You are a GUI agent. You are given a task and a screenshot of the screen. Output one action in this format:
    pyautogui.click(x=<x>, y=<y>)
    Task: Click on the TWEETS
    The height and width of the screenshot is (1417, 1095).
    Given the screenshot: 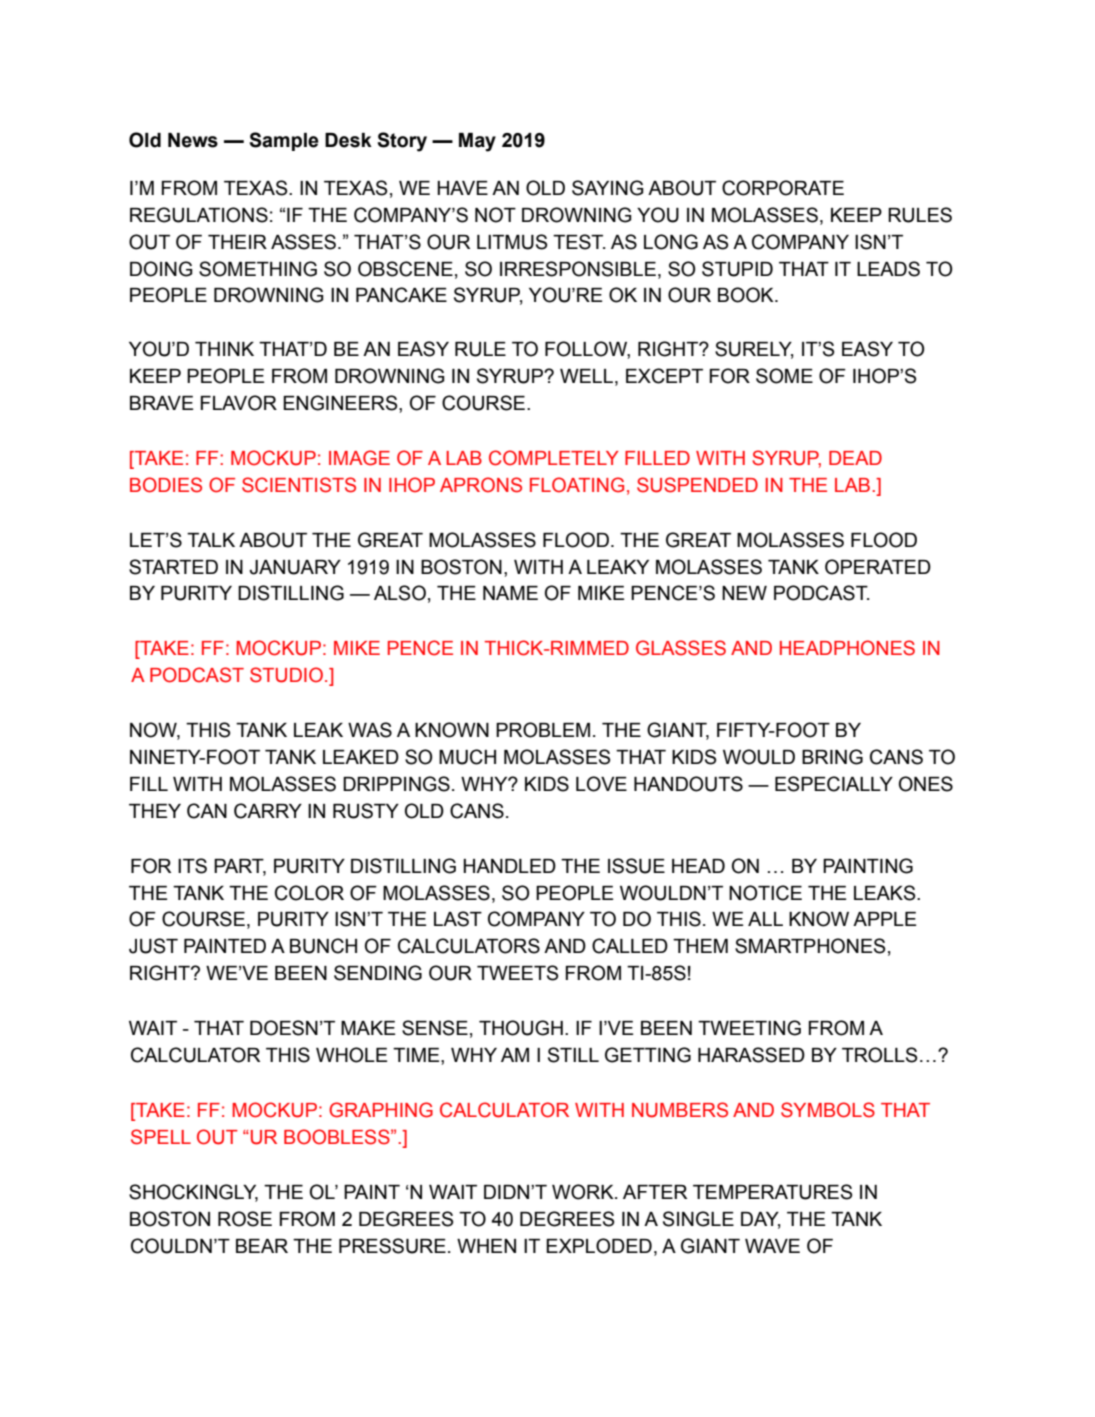 What is the action you would take?
    pyautogui.click(x=517, y=973)
